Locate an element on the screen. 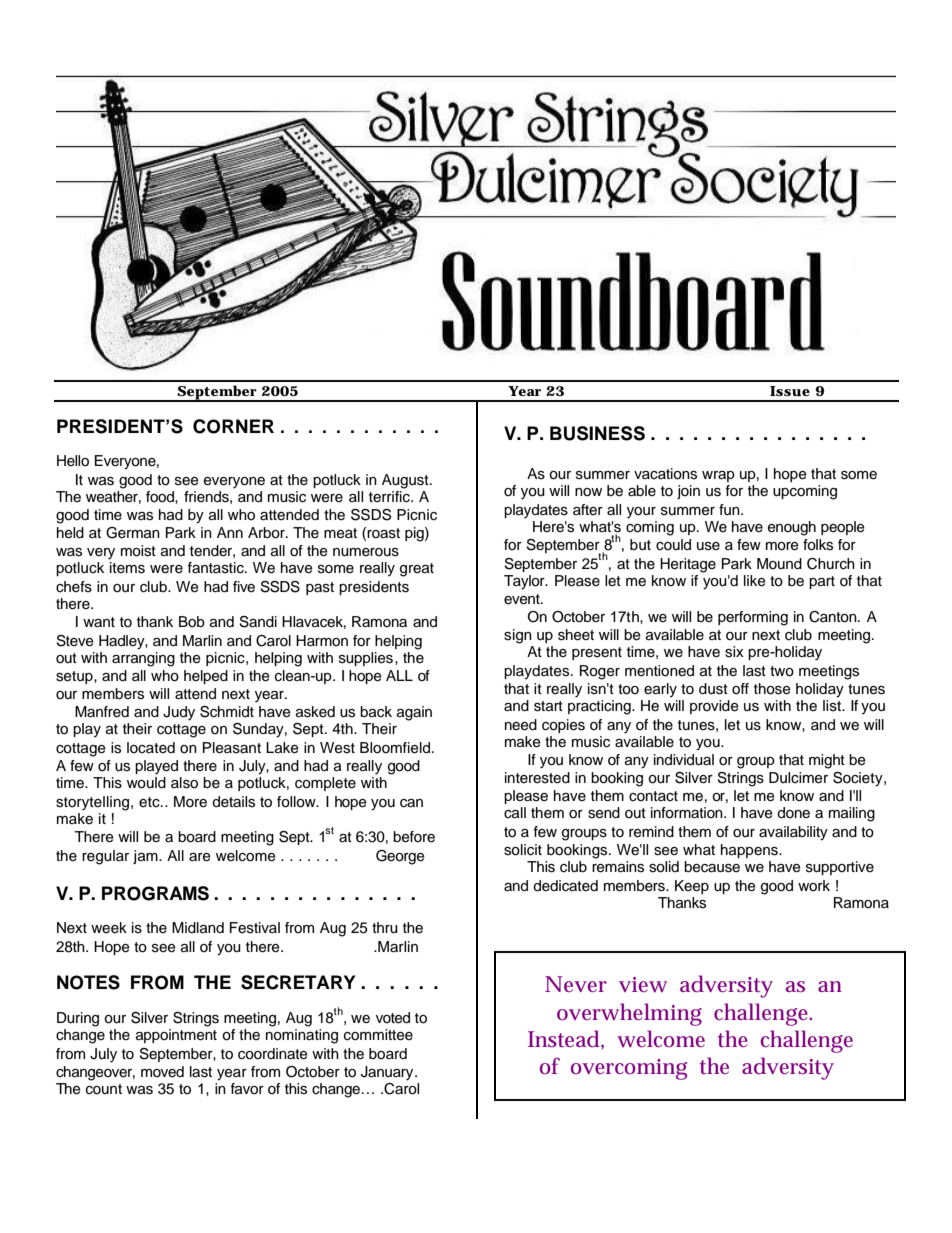 This screenshot has height=1233, width=952. moved is located at coordinates (162, 1072).
